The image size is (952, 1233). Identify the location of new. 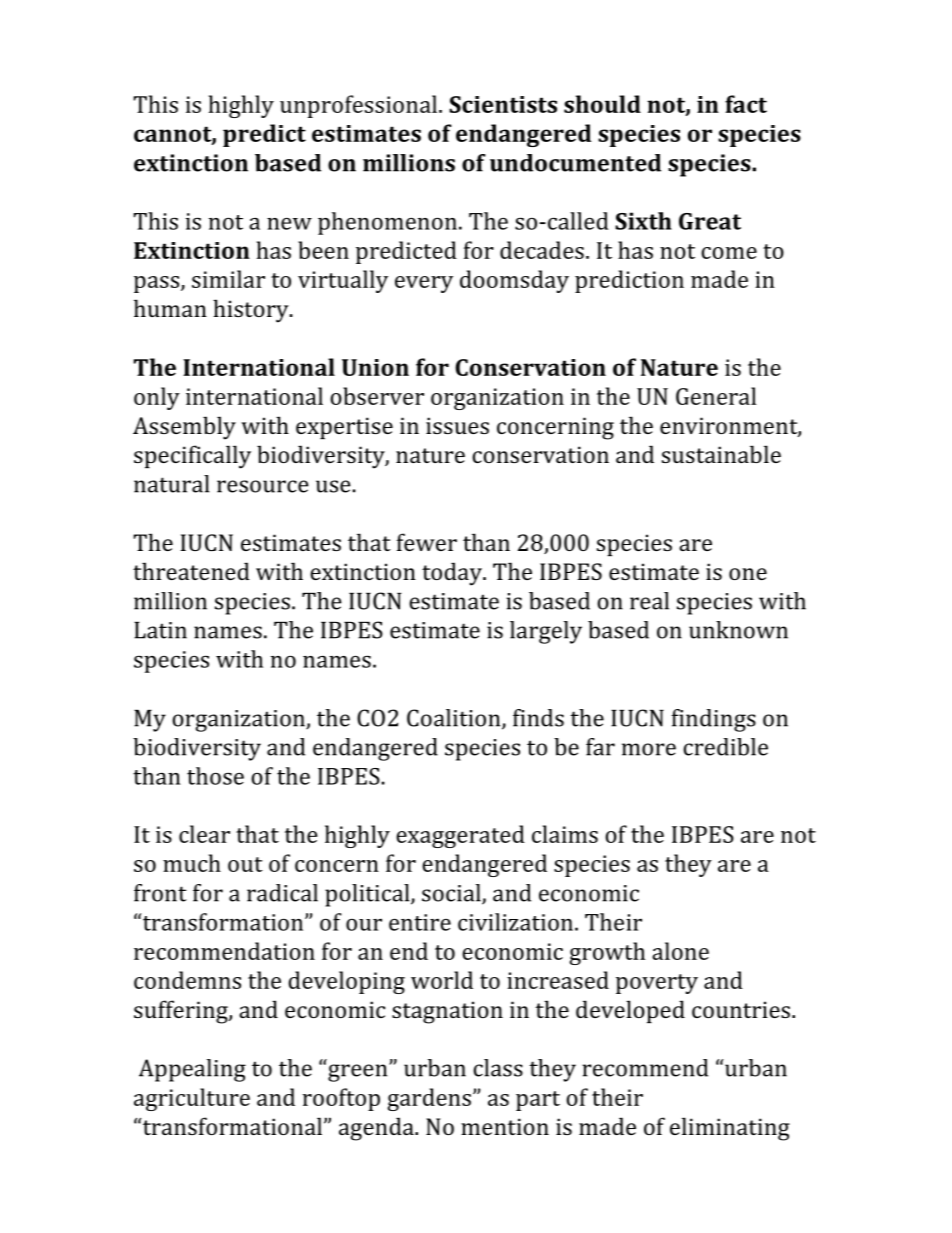
(289, 224).
